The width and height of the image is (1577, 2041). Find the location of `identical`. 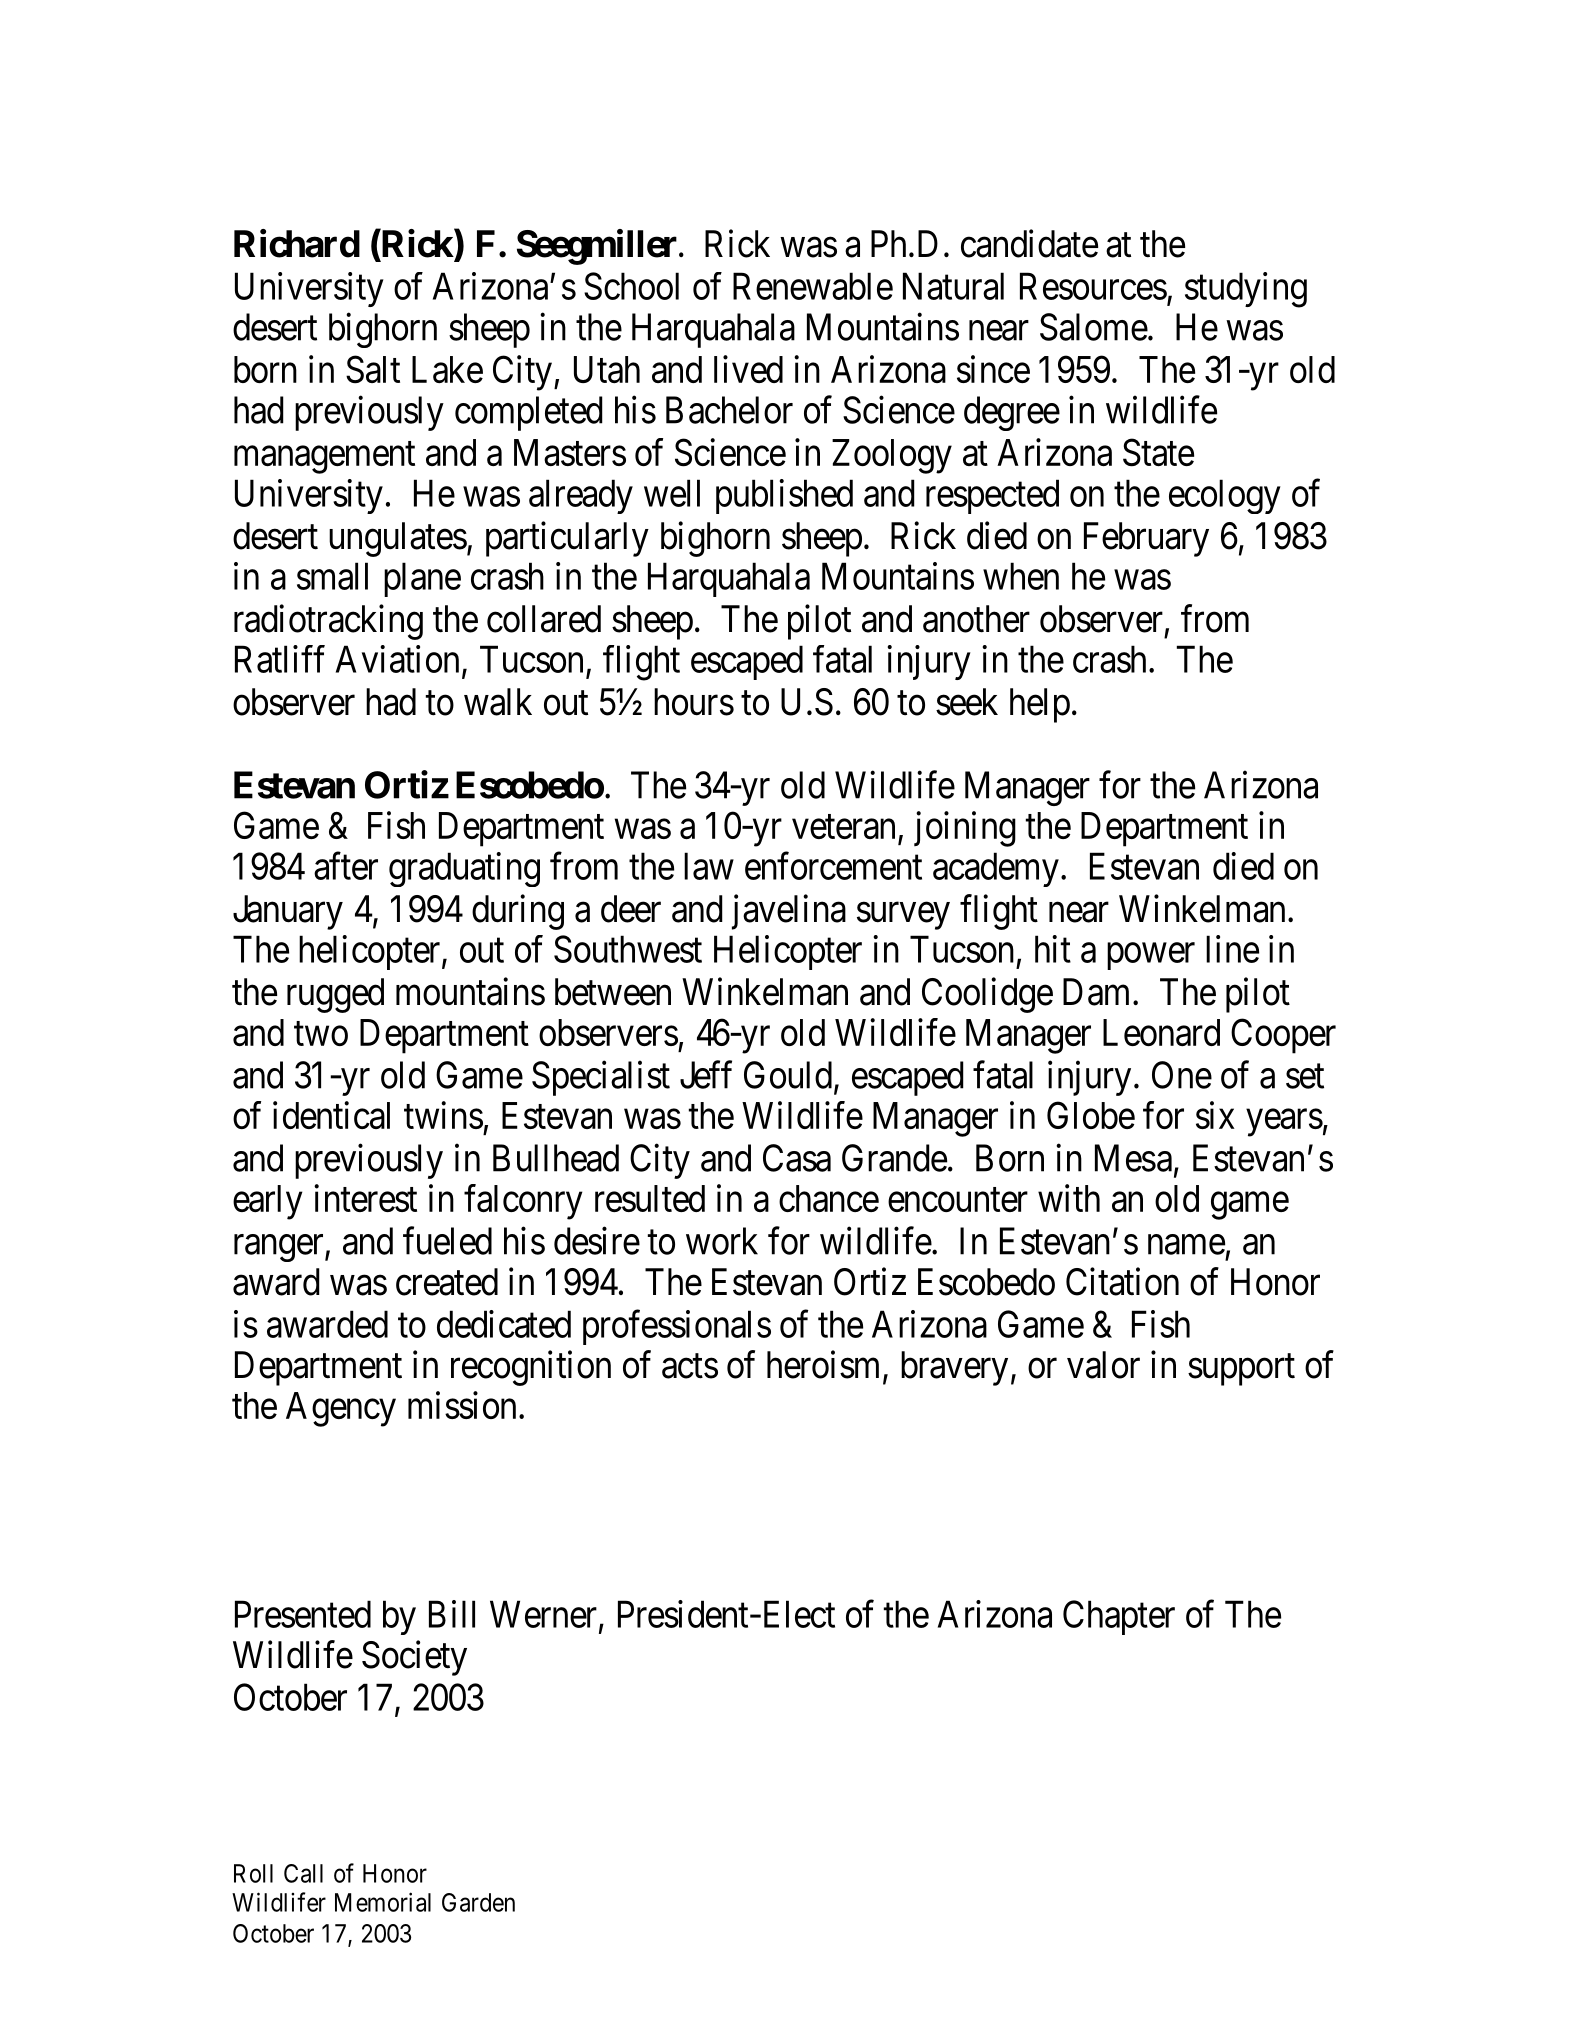

identical is located at coordinates (331, 1115).
